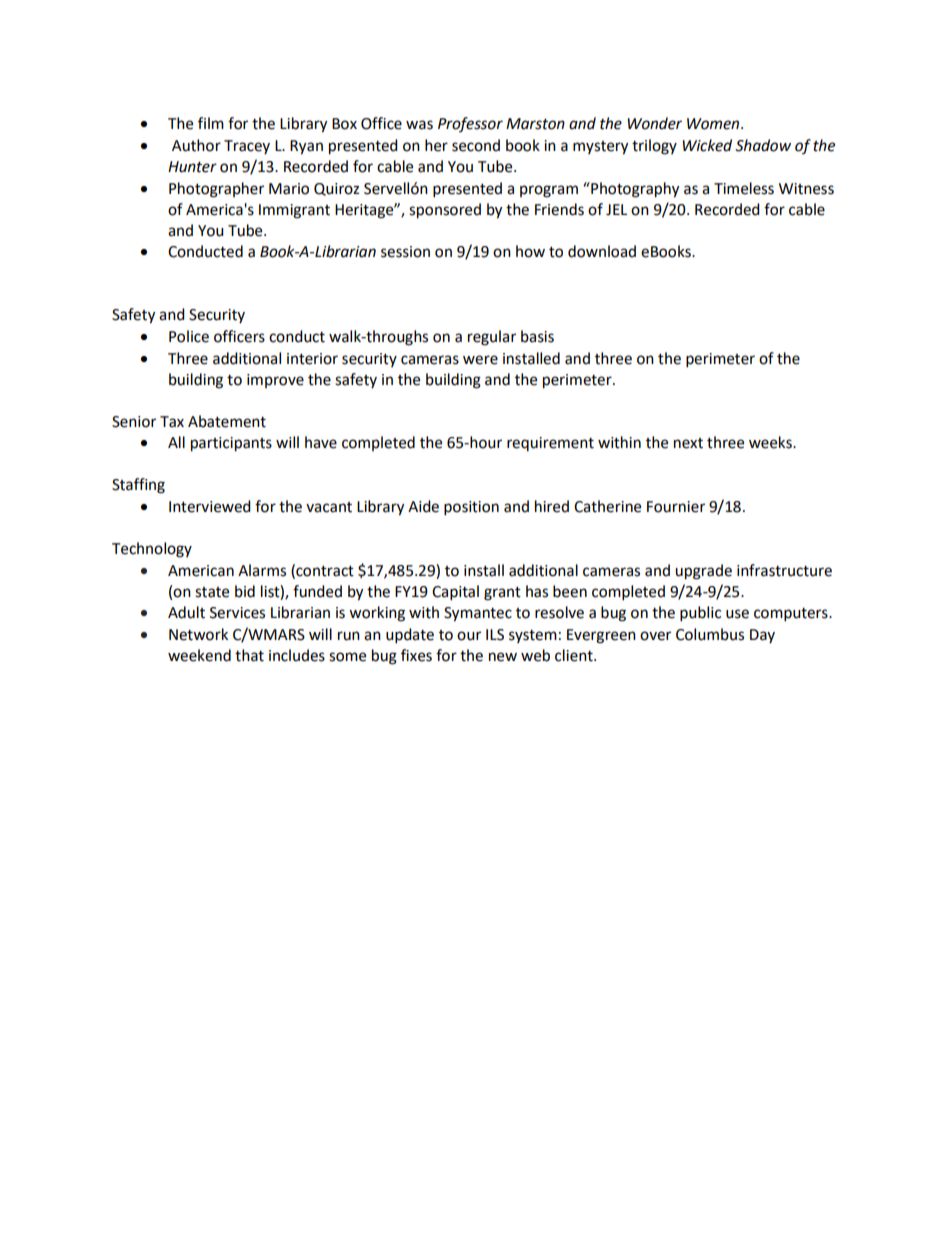  What do you see at coordinates (707, 145) in the image?
I see `Wicked` at bounding box center [707, 145].
